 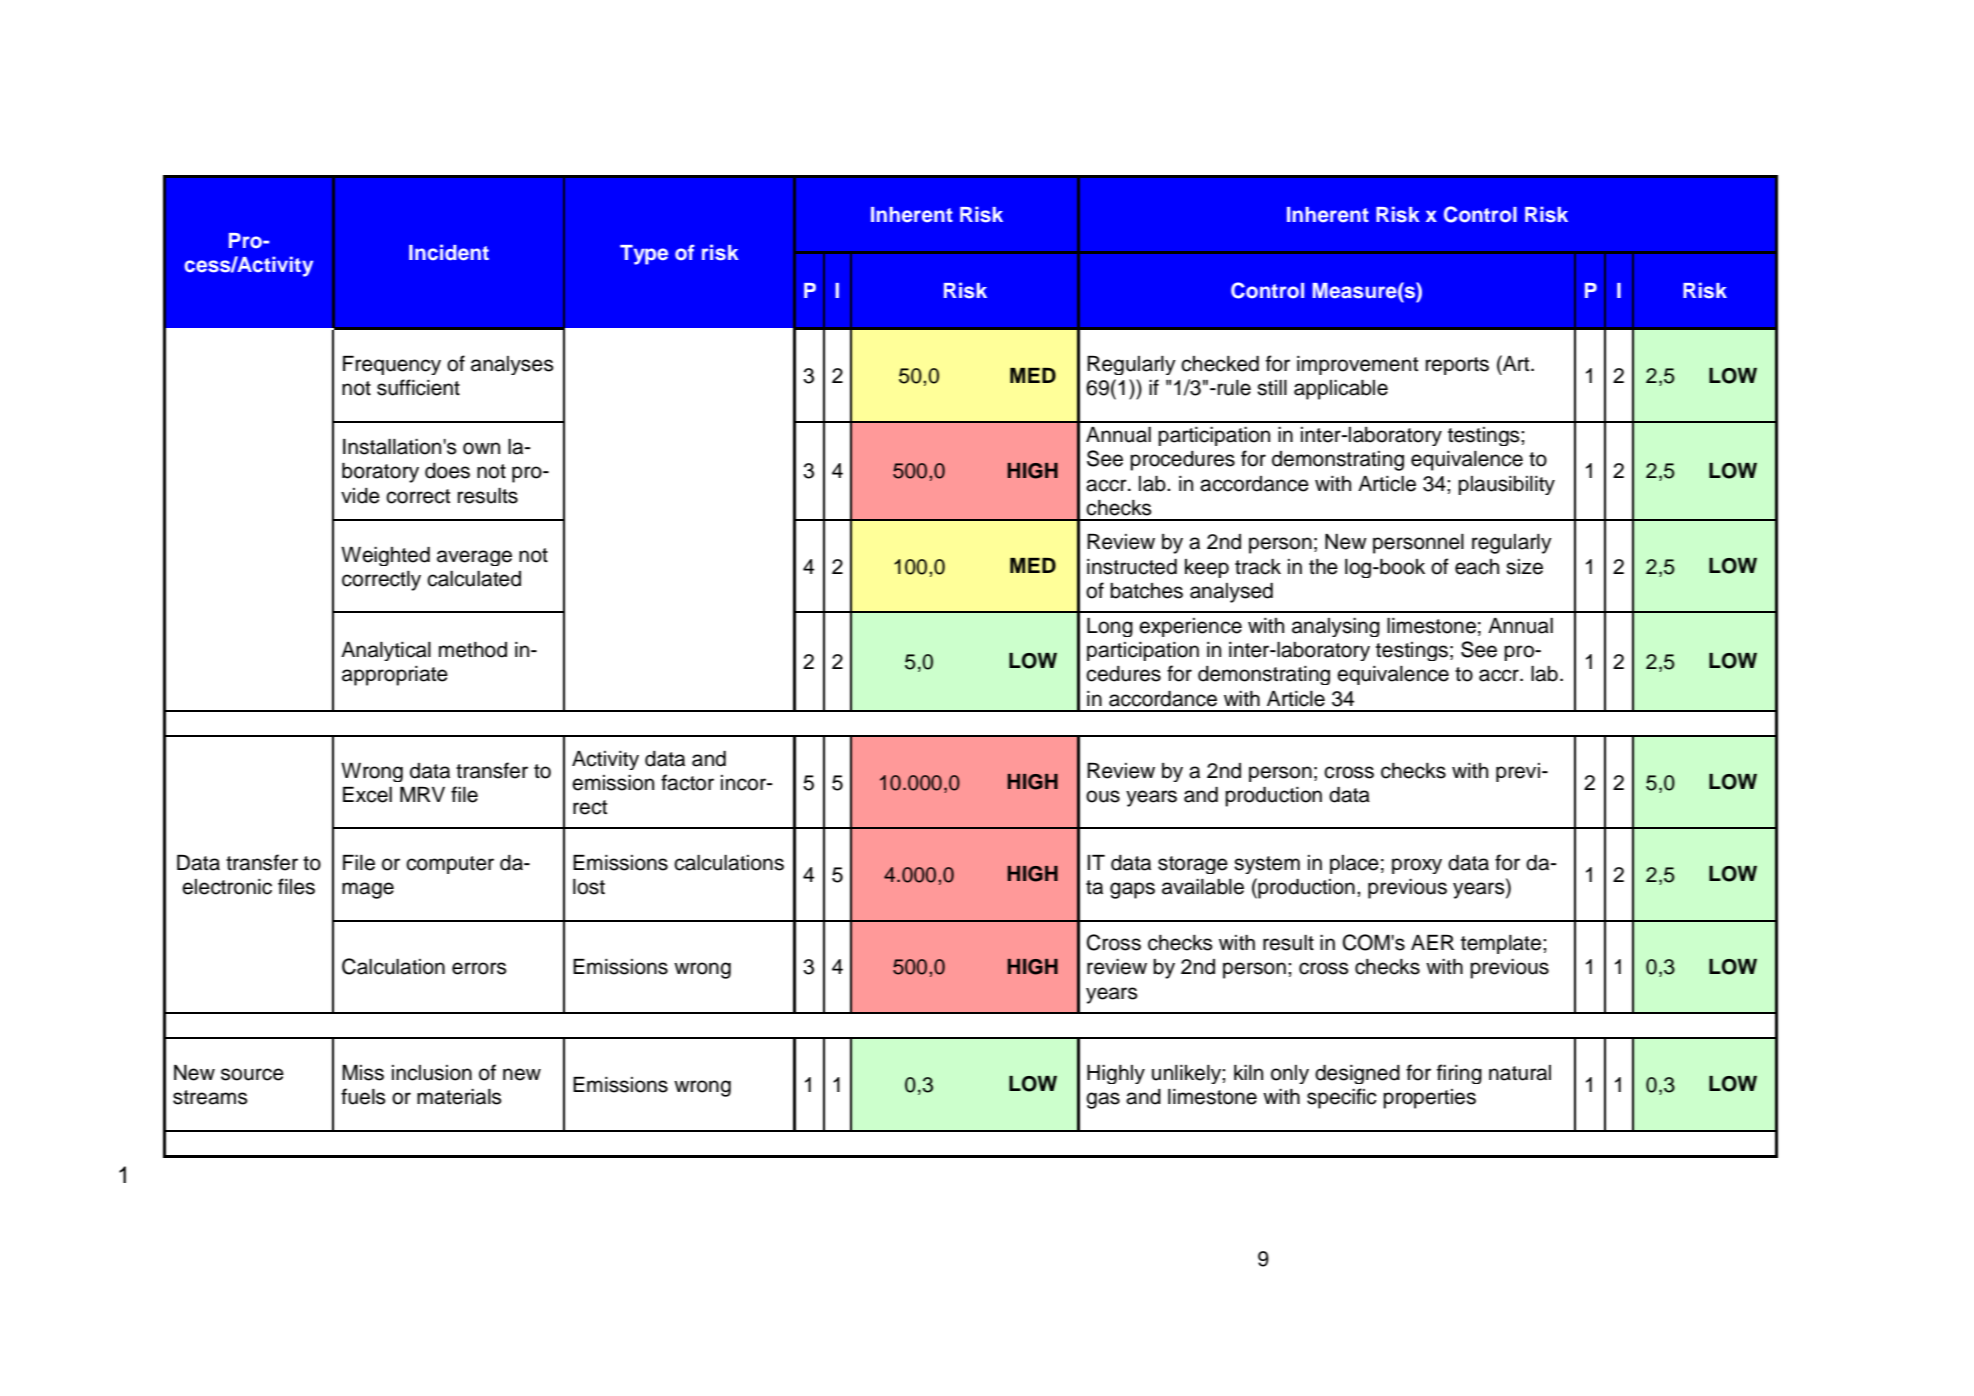 What do you see at coordinates (1103, 1100) in the document?
I see `gas` at bounding box center [1103, 1100].
